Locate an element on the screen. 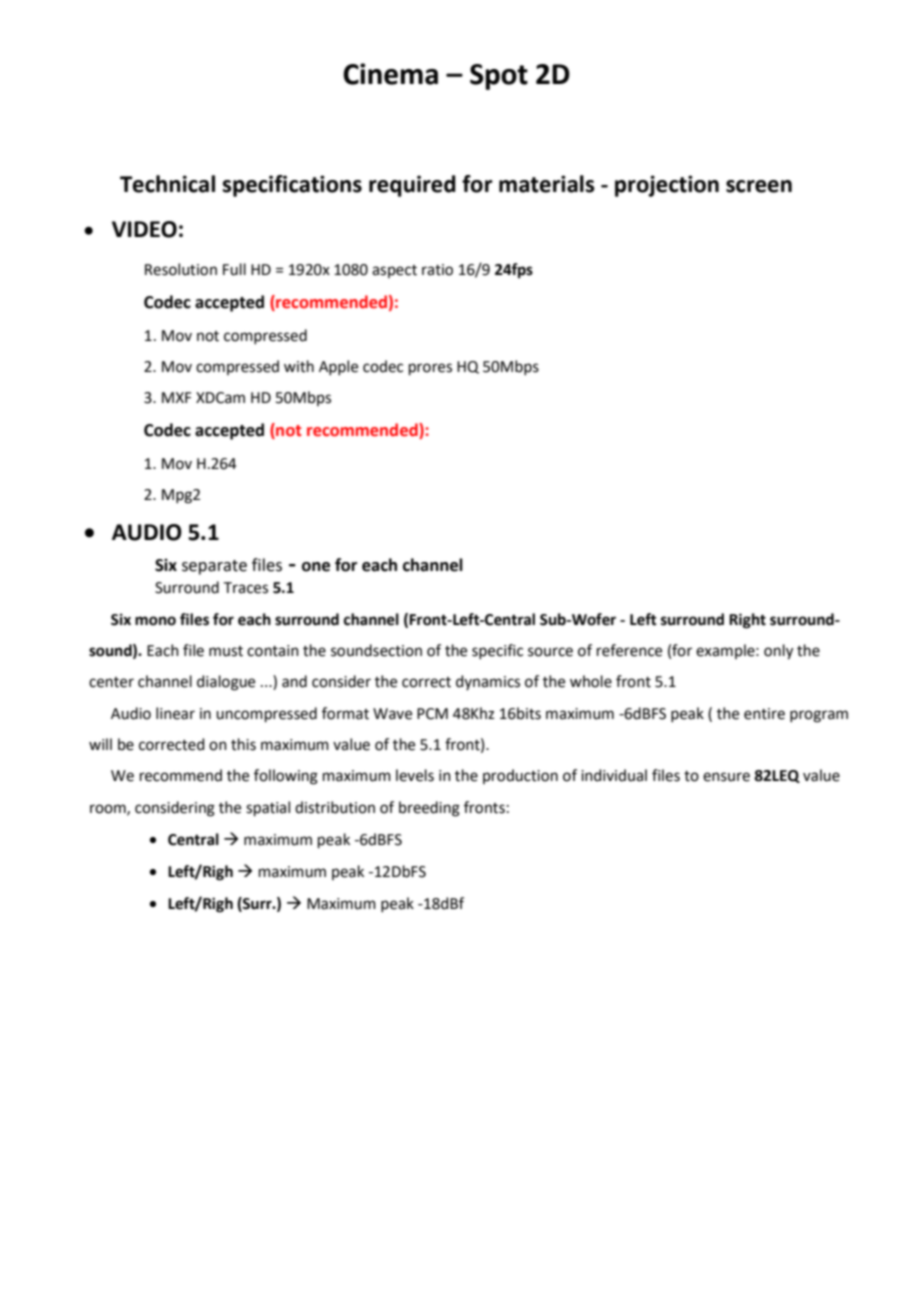  projection is located at coordinates (667, 186).
